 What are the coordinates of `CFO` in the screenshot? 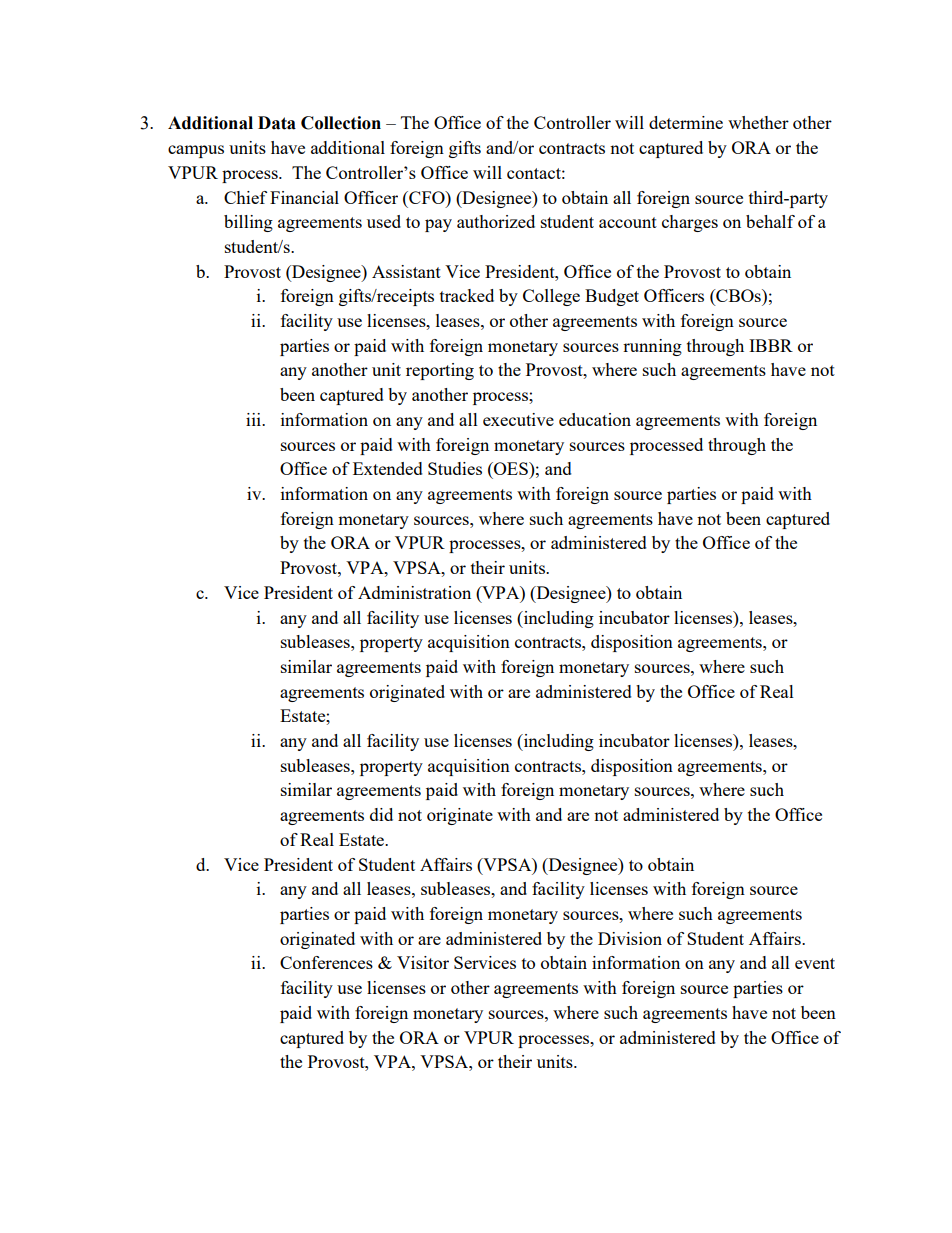 It's located at (427, 197).
